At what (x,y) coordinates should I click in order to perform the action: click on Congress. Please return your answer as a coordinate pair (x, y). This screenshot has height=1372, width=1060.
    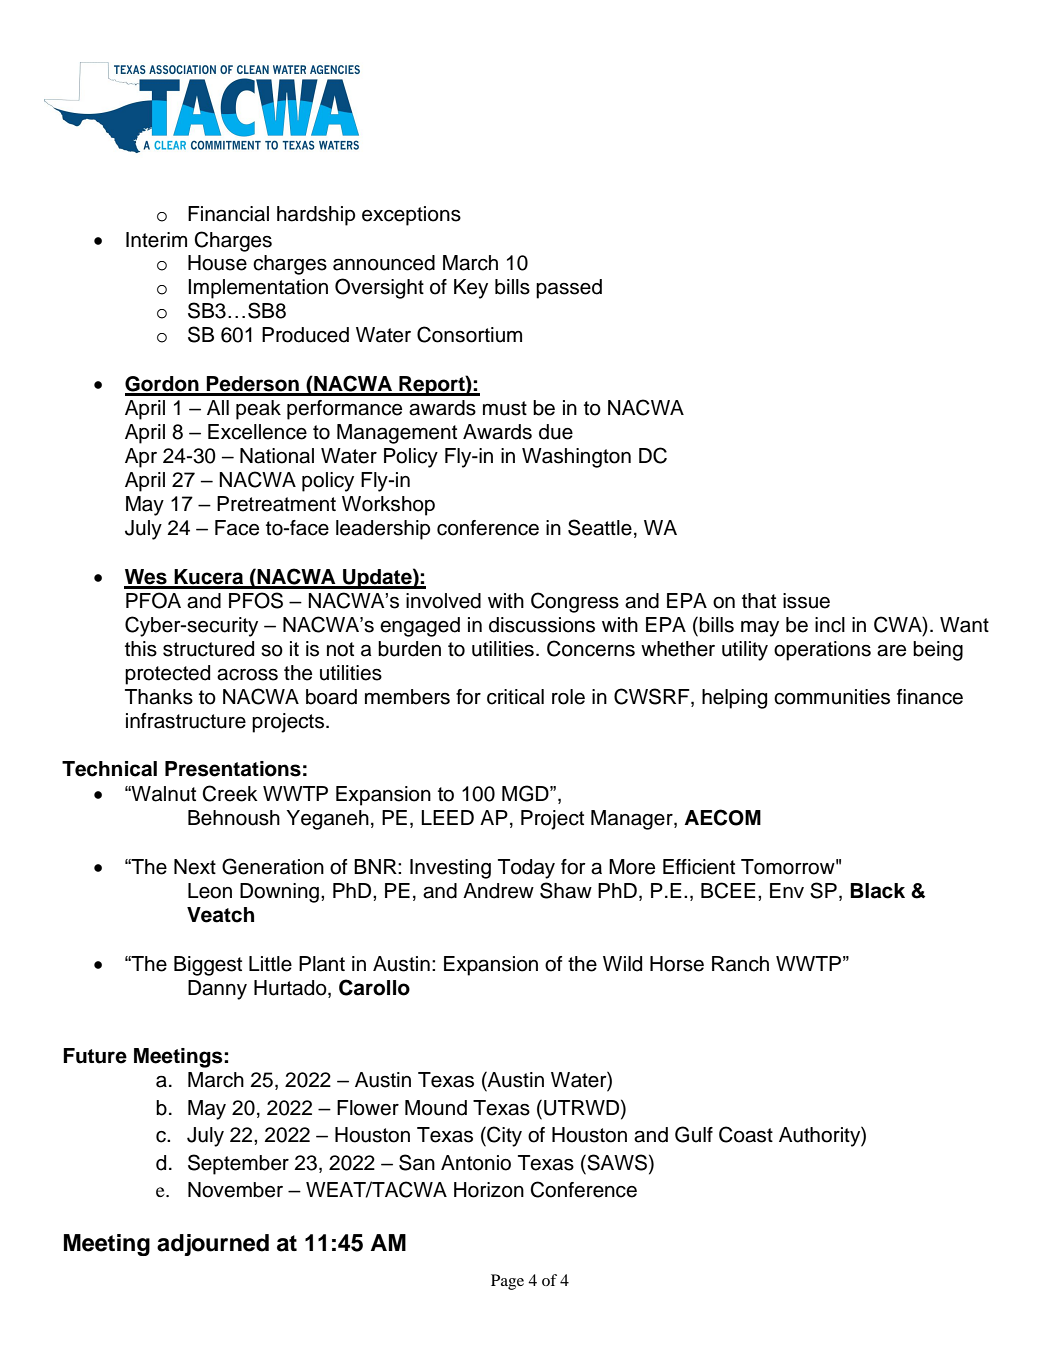
    Looking at the image, I should click on (575, 602).
